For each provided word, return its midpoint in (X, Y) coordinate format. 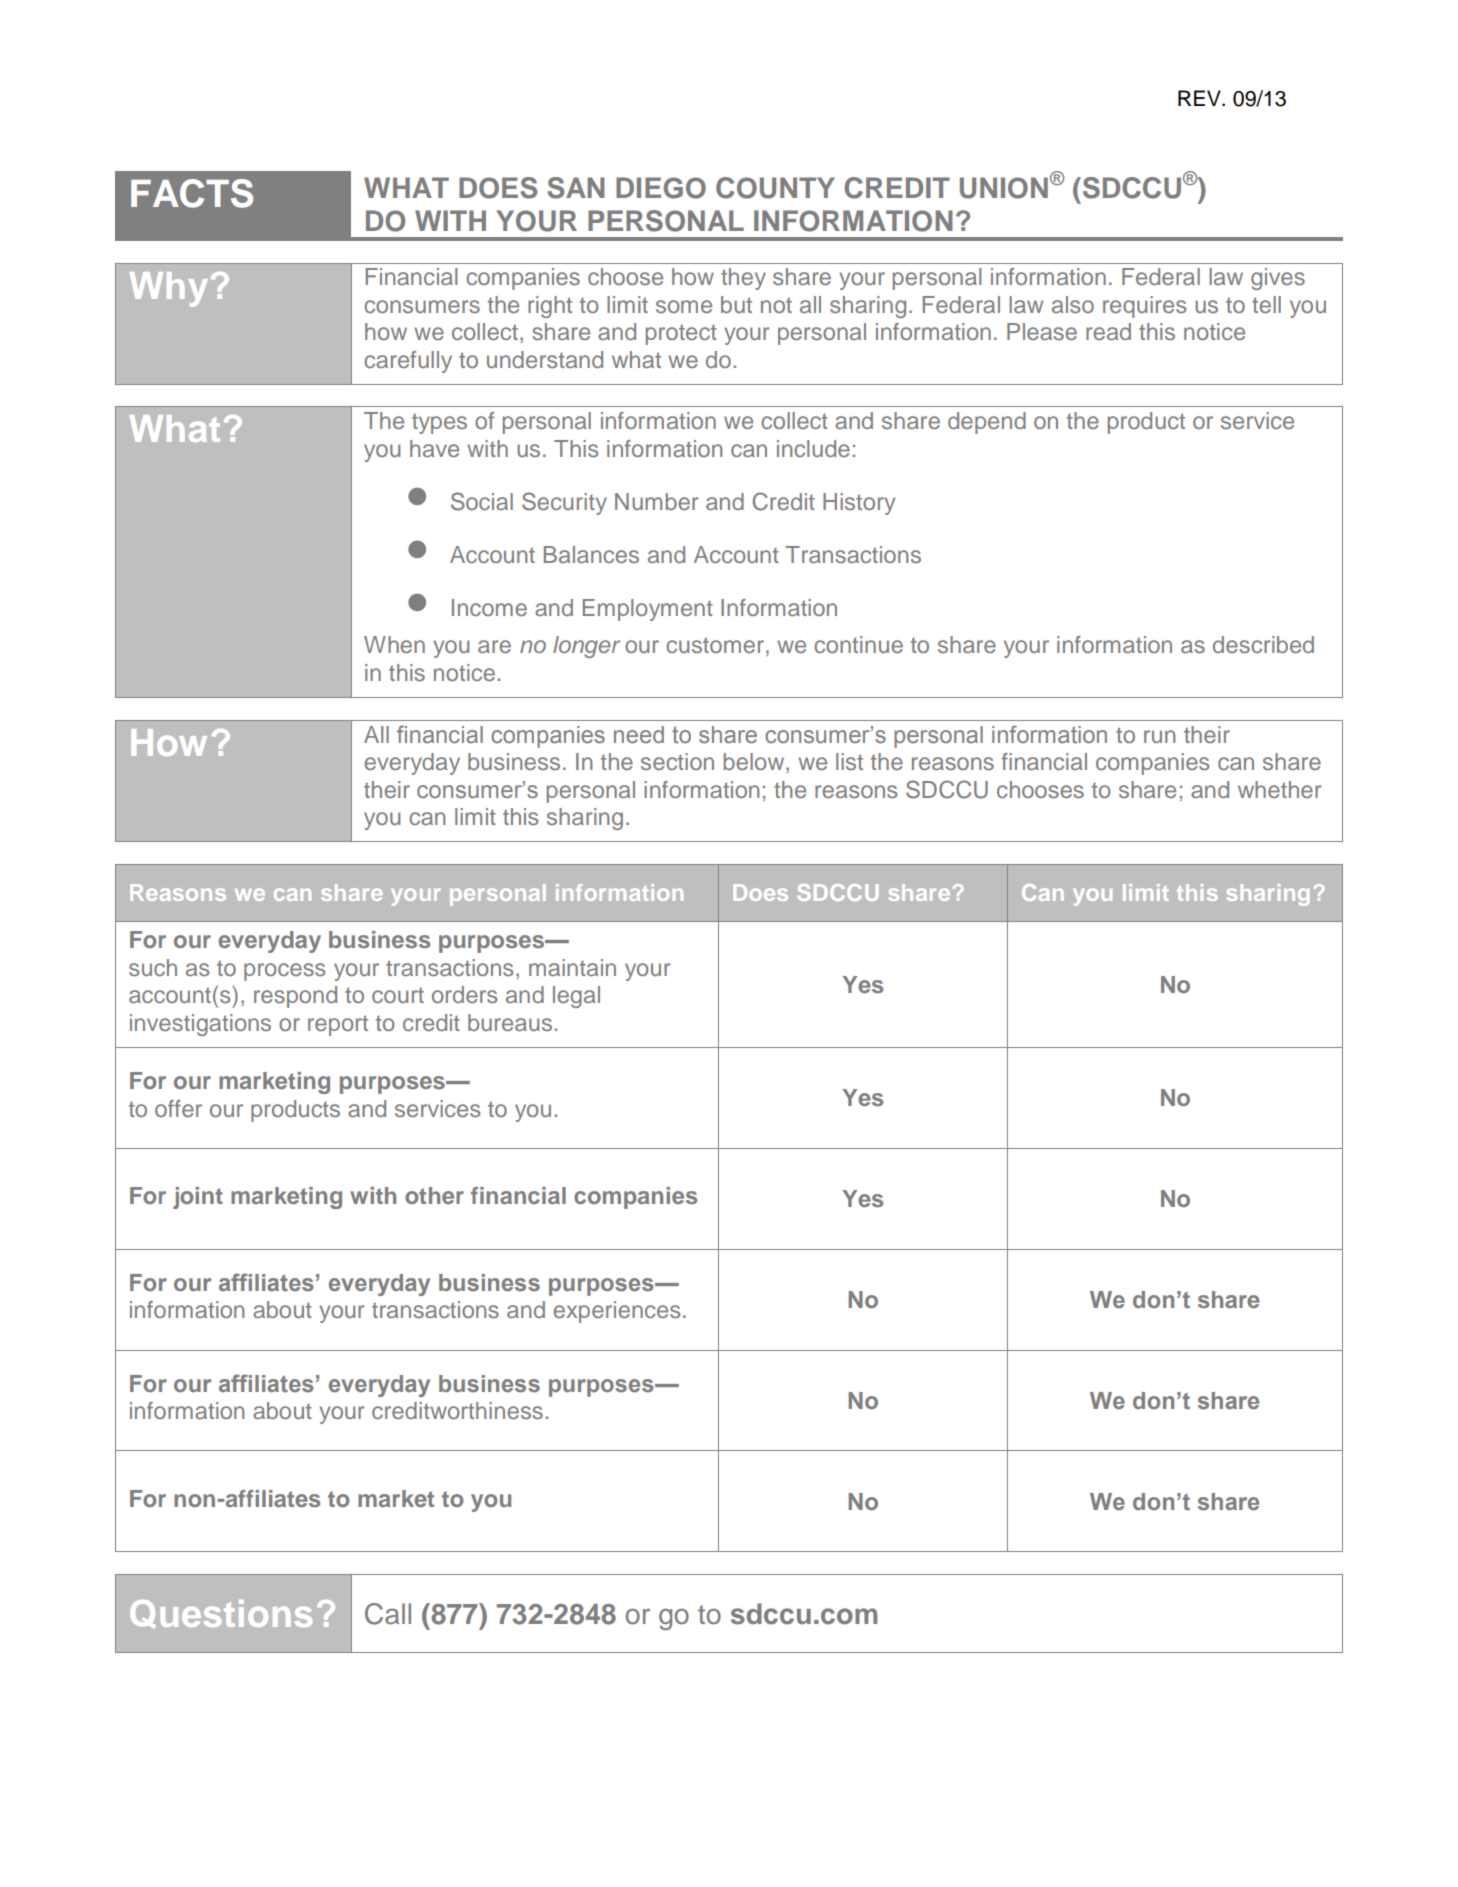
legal (576, 997)
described (1263, 645)
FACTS (192, 193)
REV (1200, 98)
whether (1279, 789)
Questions (221, 1614)
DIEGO (661, 188)
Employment (648, 610)
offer (178, 1108)
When (394, 644)
